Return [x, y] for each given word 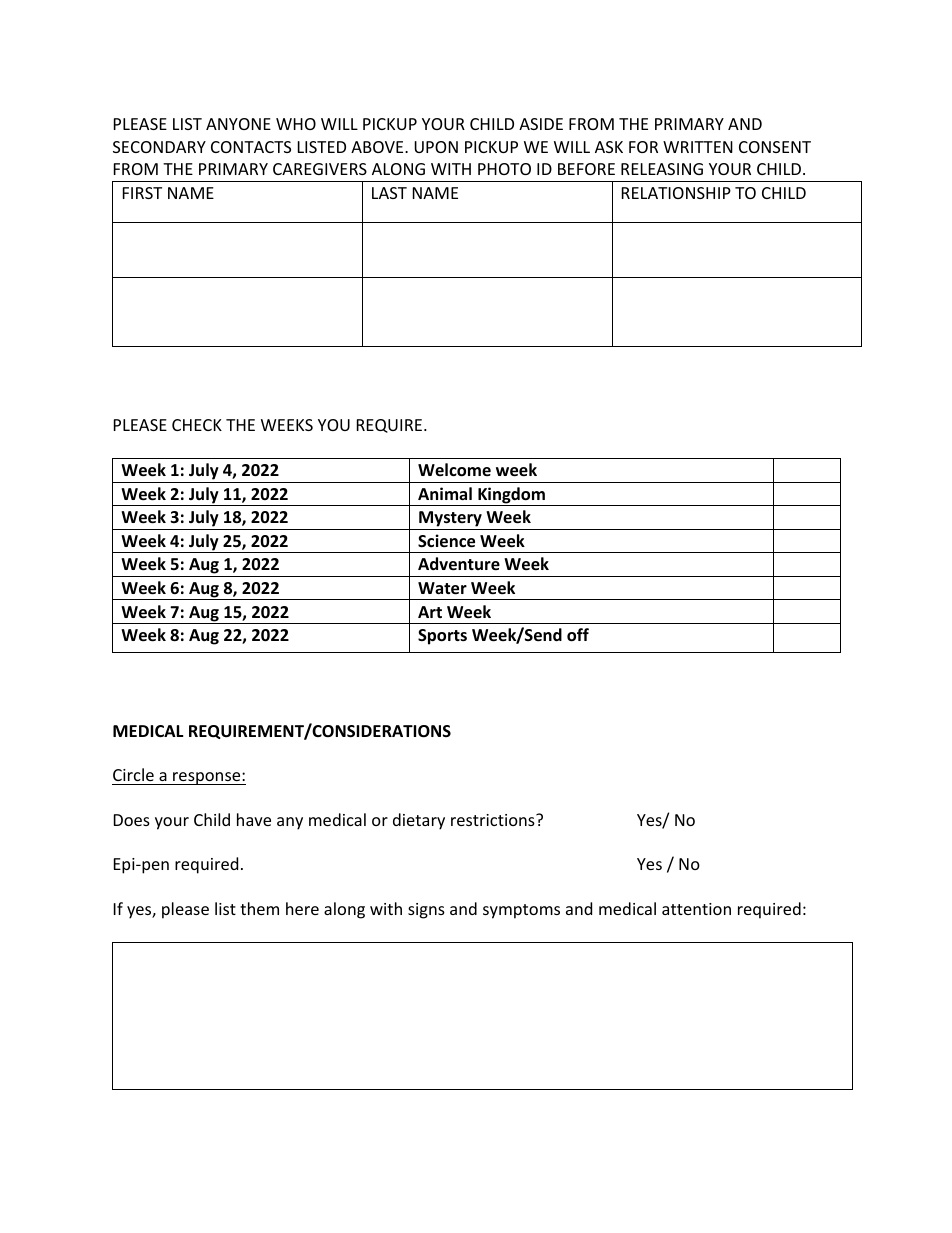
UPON [436, 147]
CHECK [197, 425]
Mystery [450, 520]
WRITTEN [698, 147]
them [259, 908]
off [578, 635]
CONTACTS [251, 147]
